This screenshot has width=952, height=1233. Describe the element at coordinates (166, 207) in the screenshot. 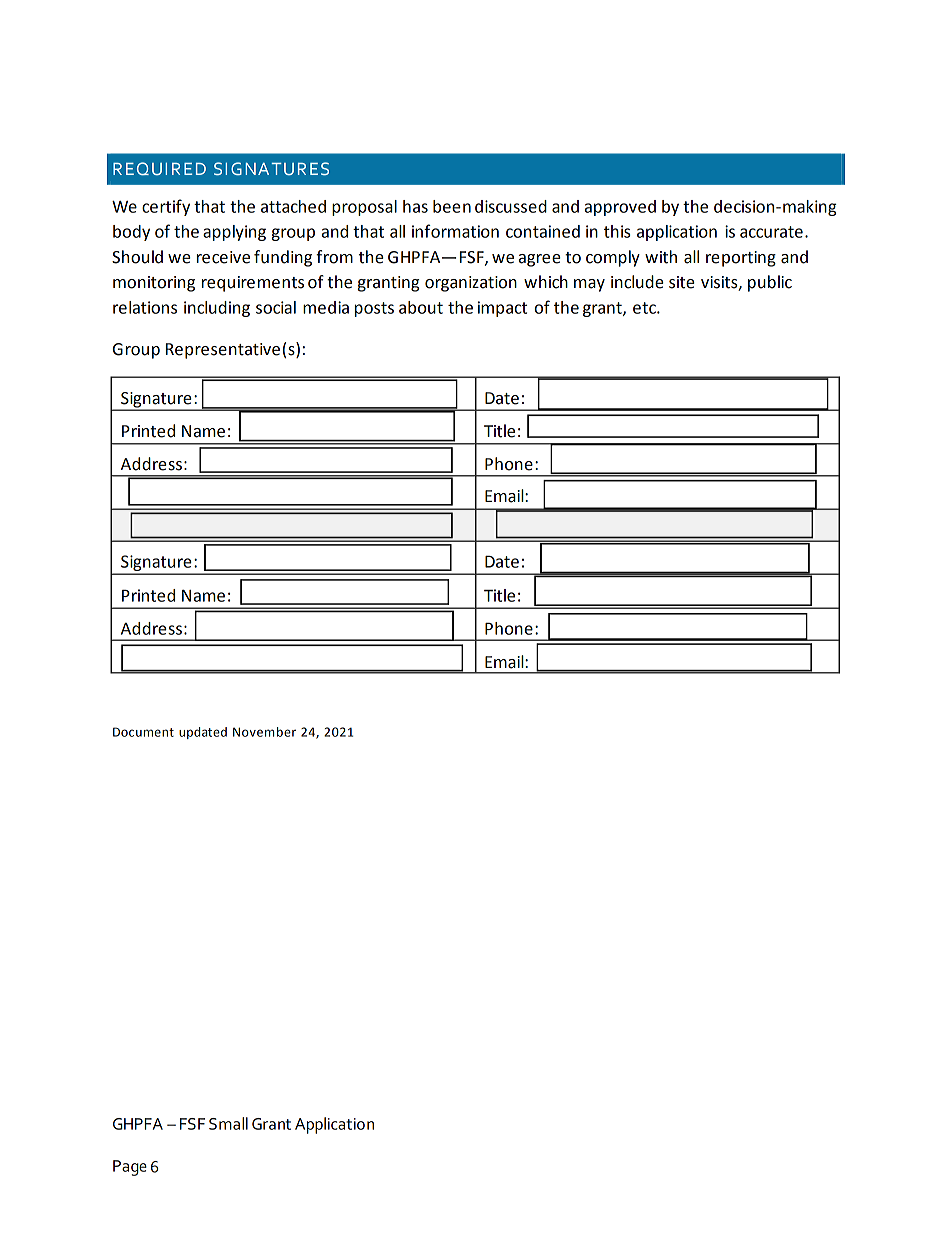

I see `certify` at that location.
